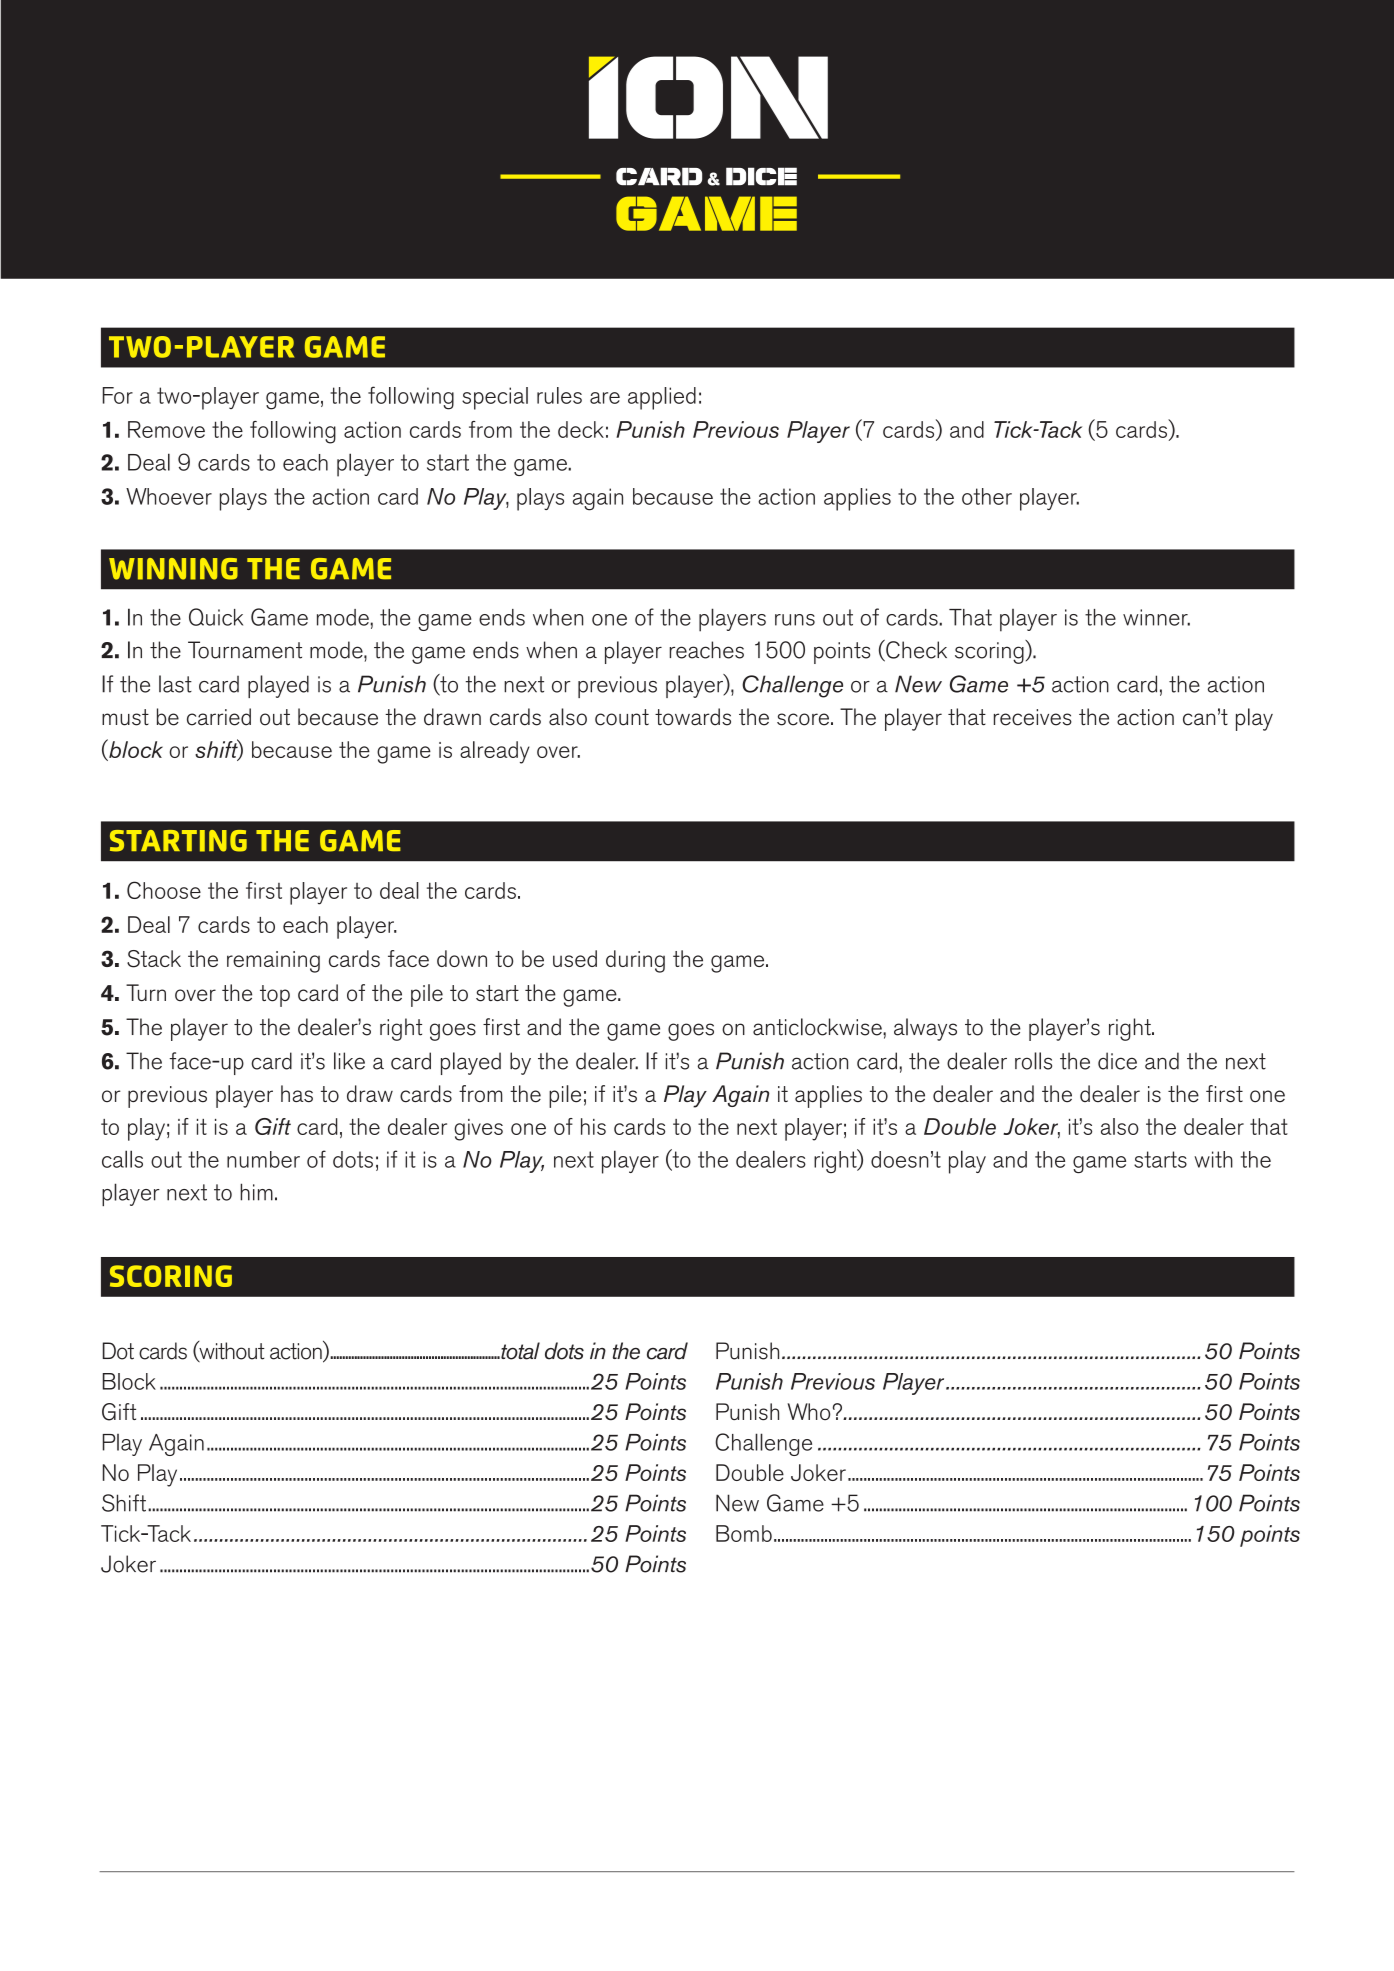  Describe the element at coordinates (662, 398) in the screenshot. I see `applied` at that location.
